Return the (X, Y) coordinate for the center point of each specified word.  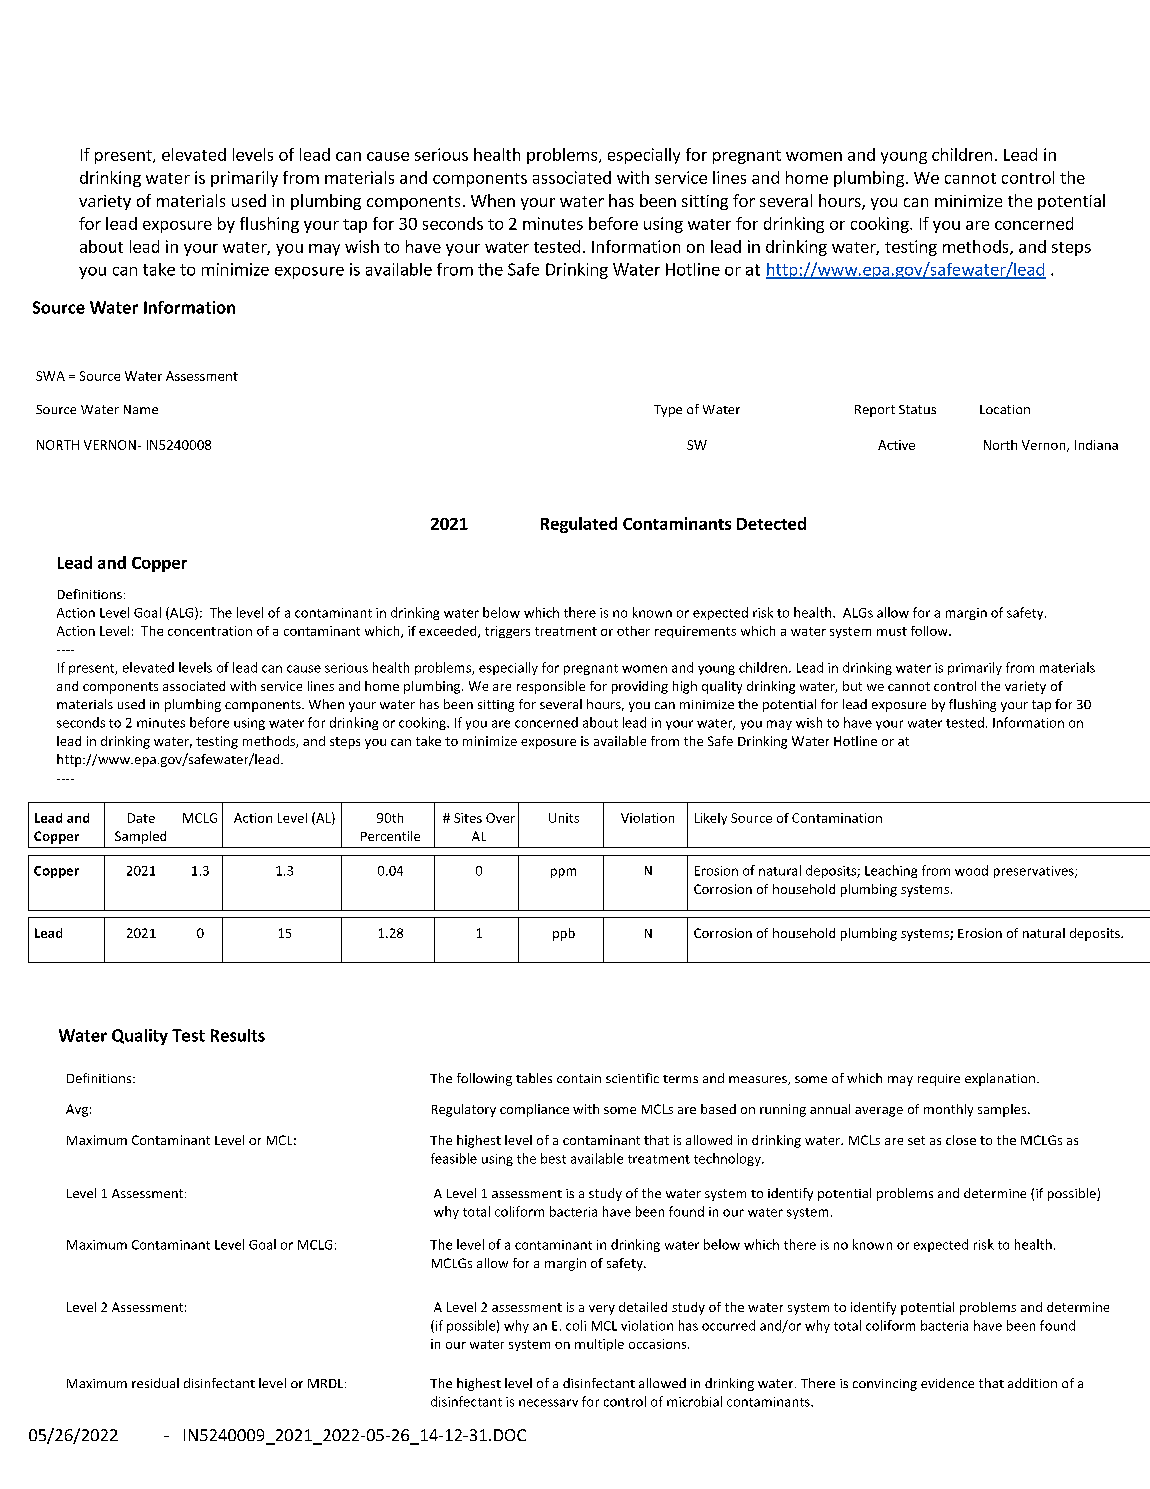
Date (141, 818)
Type (668, 411)
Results (238, 1035)
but (852, 686)
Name (141, 409)
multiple (599, 1345)
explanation (1000, 1079)
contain (579, 1078)
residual (155, 1383)
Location (1005, 409)
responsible (551, 687)
